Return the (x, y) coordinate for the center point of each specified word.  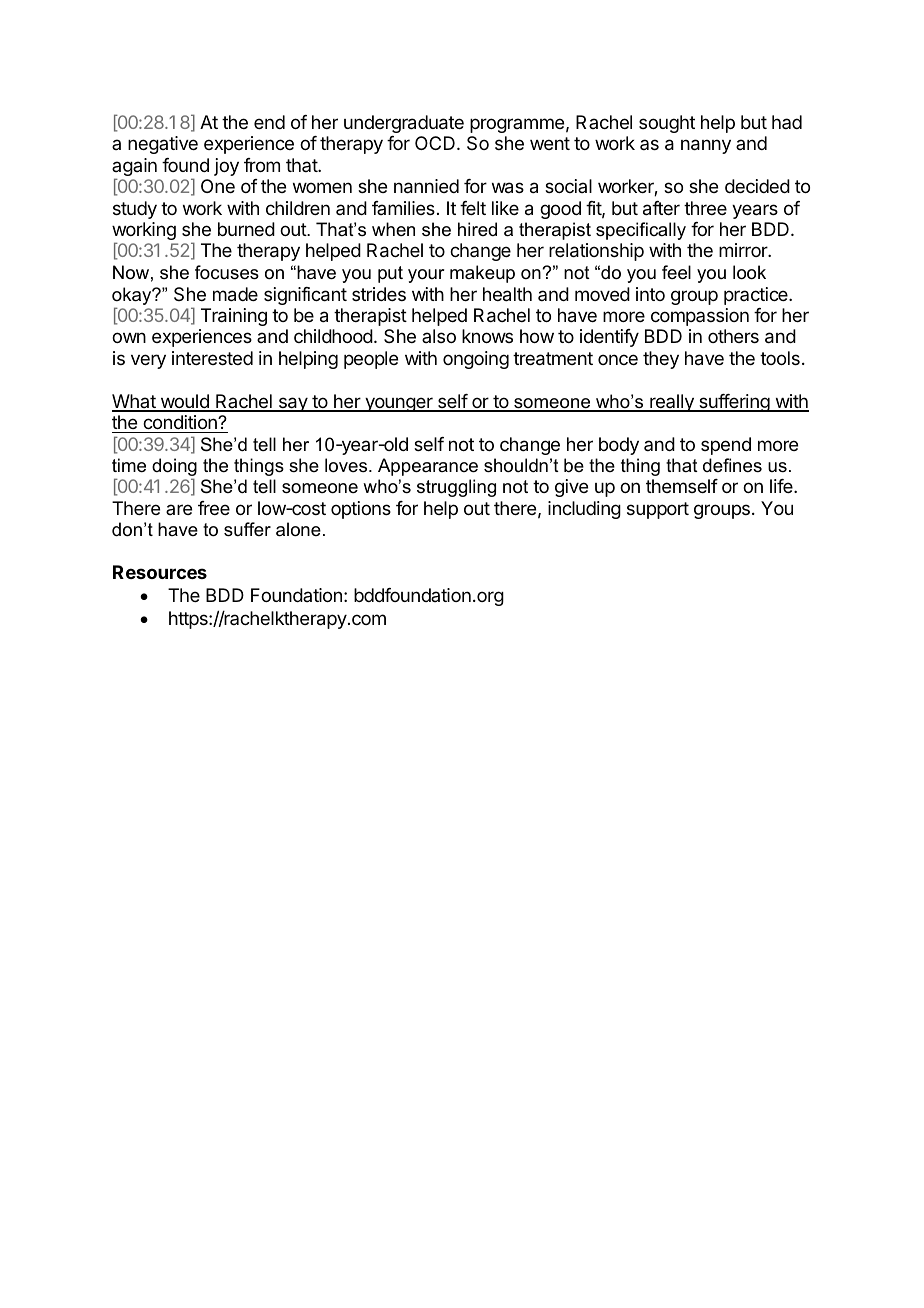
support (658, 510)
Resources (160, 572)
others (733, 336)
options (361, 510)
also (439, 336)
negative (163, 145)
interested (212, 358)
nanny (706, 146)
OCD (435, 143)
